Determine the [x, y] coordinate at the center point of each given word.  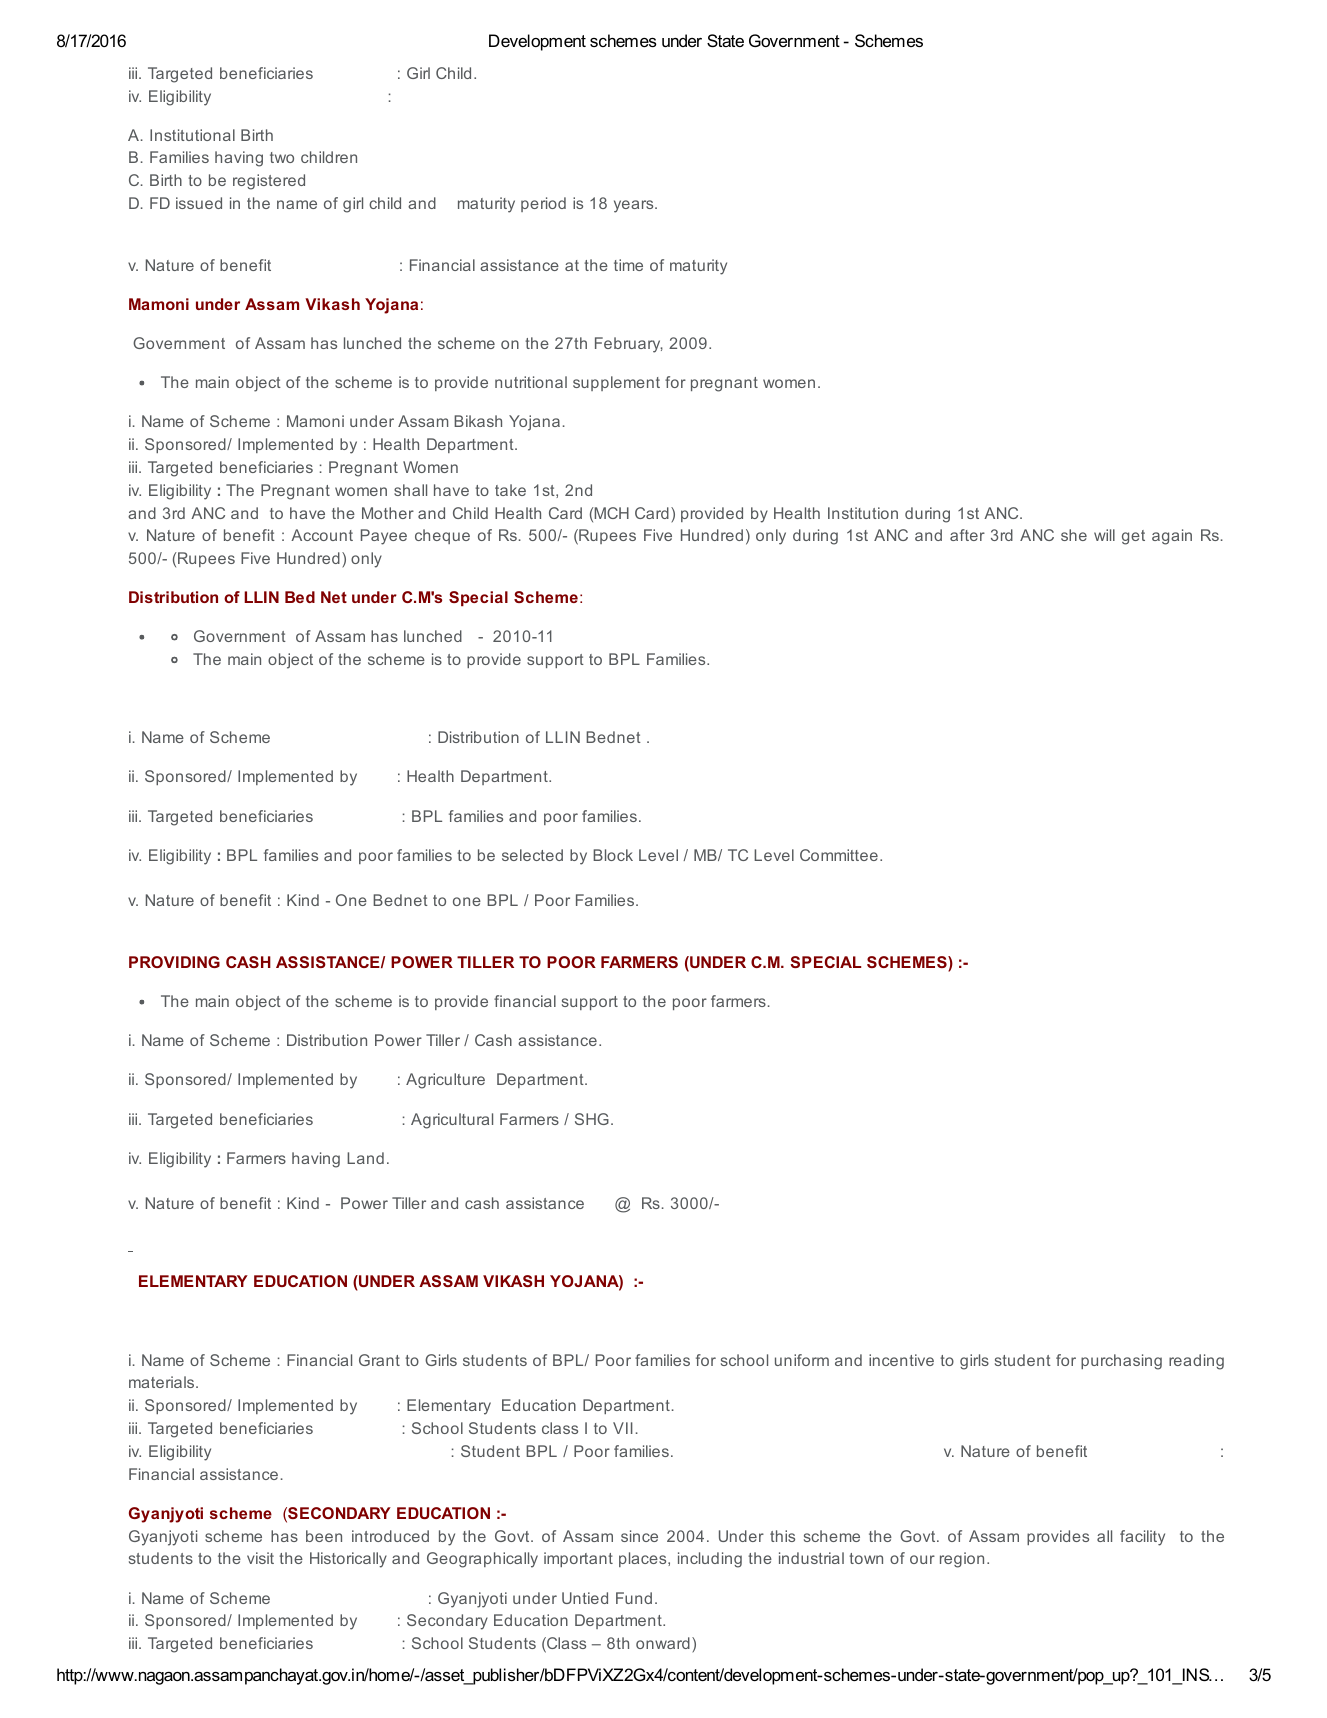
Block [613, 855]
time [628, 265]
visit [260, 1558]
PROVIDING [174, 962]
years [635, 206]
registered [269, 182]
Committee [839, 855]
